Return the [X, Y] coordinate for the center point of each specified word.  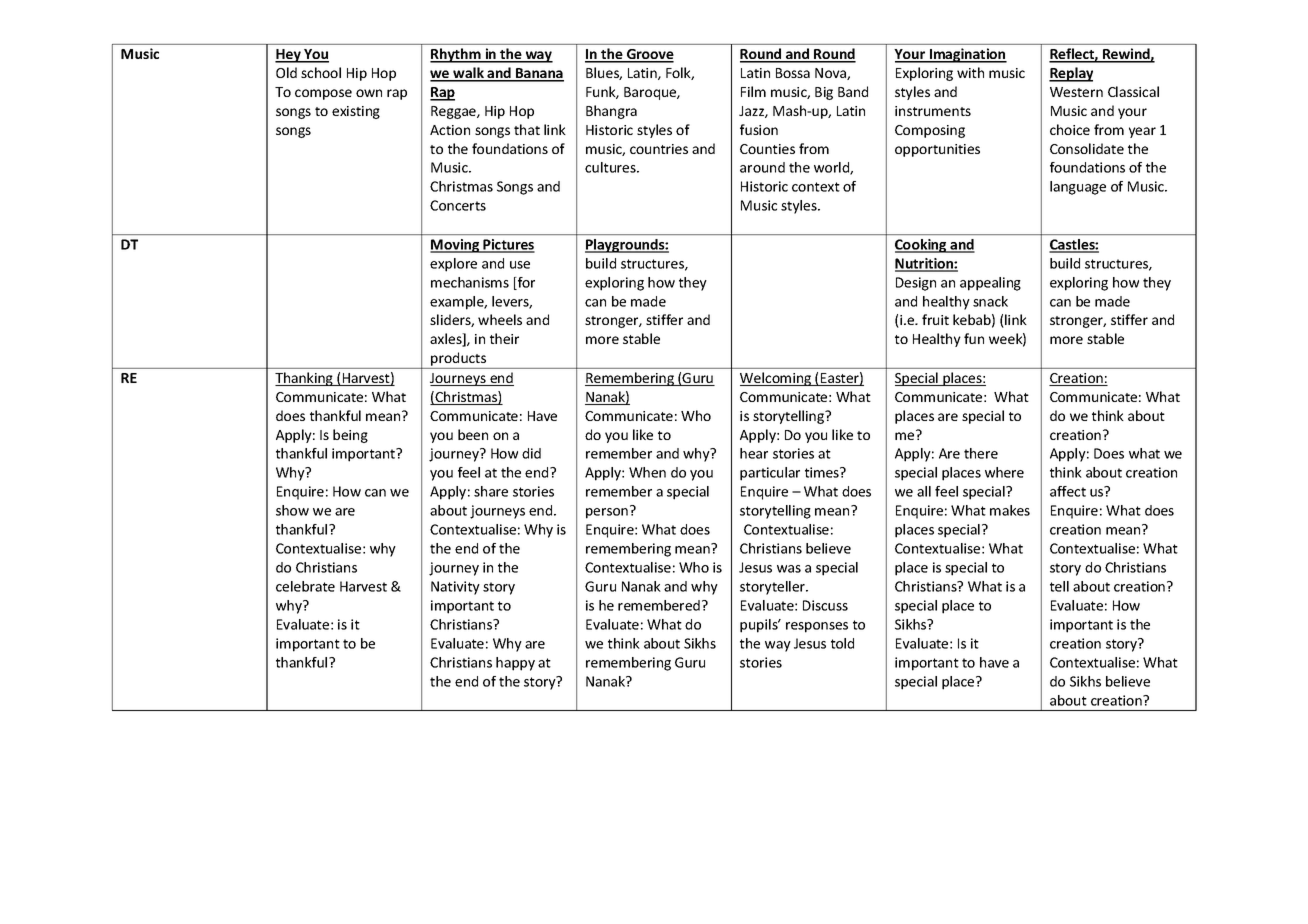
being [350, 436]
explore [453, 265]
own [369, 93]
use [520, 265]
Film [753, 91]
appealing [990, 284]
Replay [1071, 74]
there [981, 453]
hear [754, 453]
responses [817, 627]
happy [515, 664]
